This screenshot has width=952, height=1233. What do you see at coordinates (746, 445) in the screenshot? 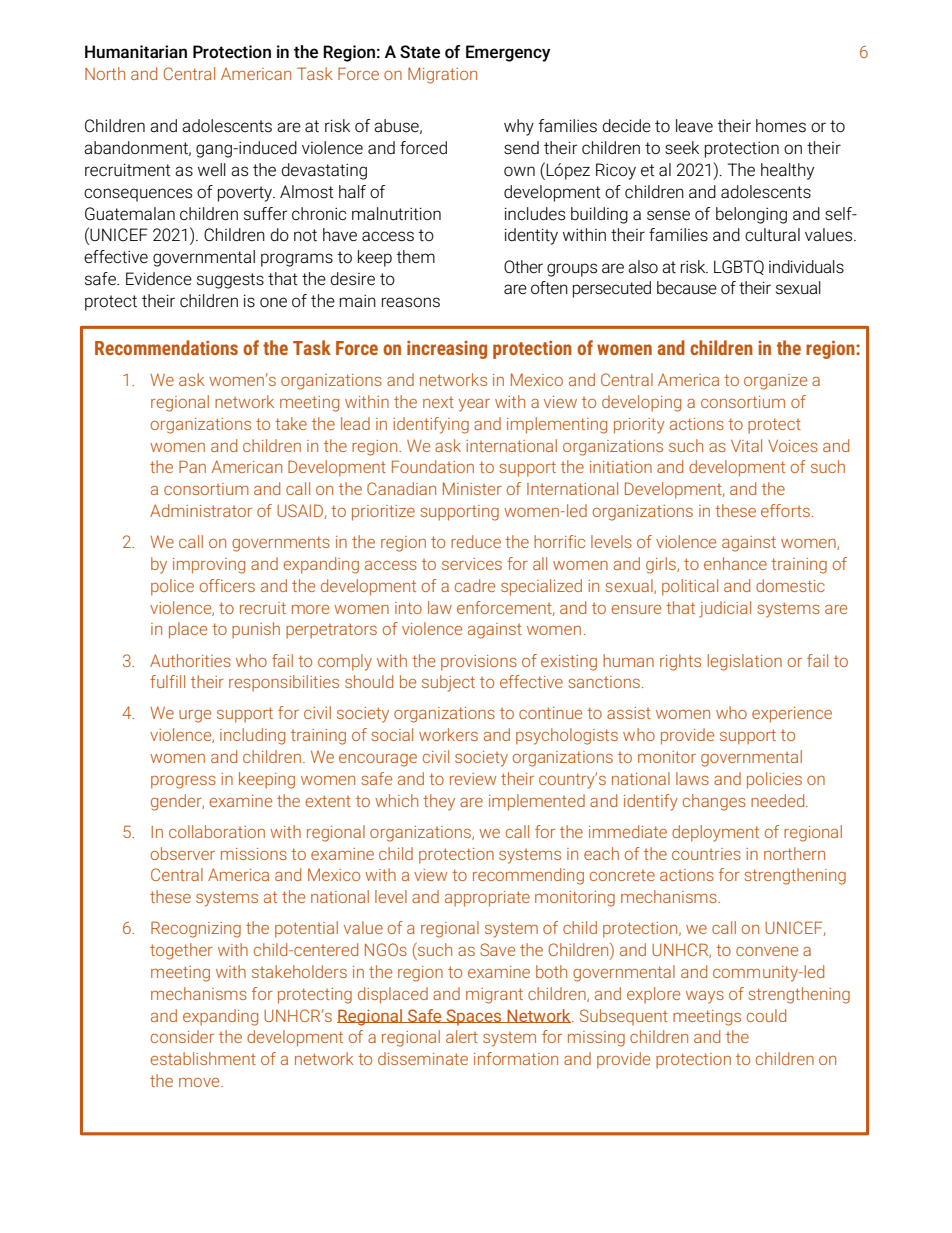
I see `Vital` at bounding box center [746, 445].
